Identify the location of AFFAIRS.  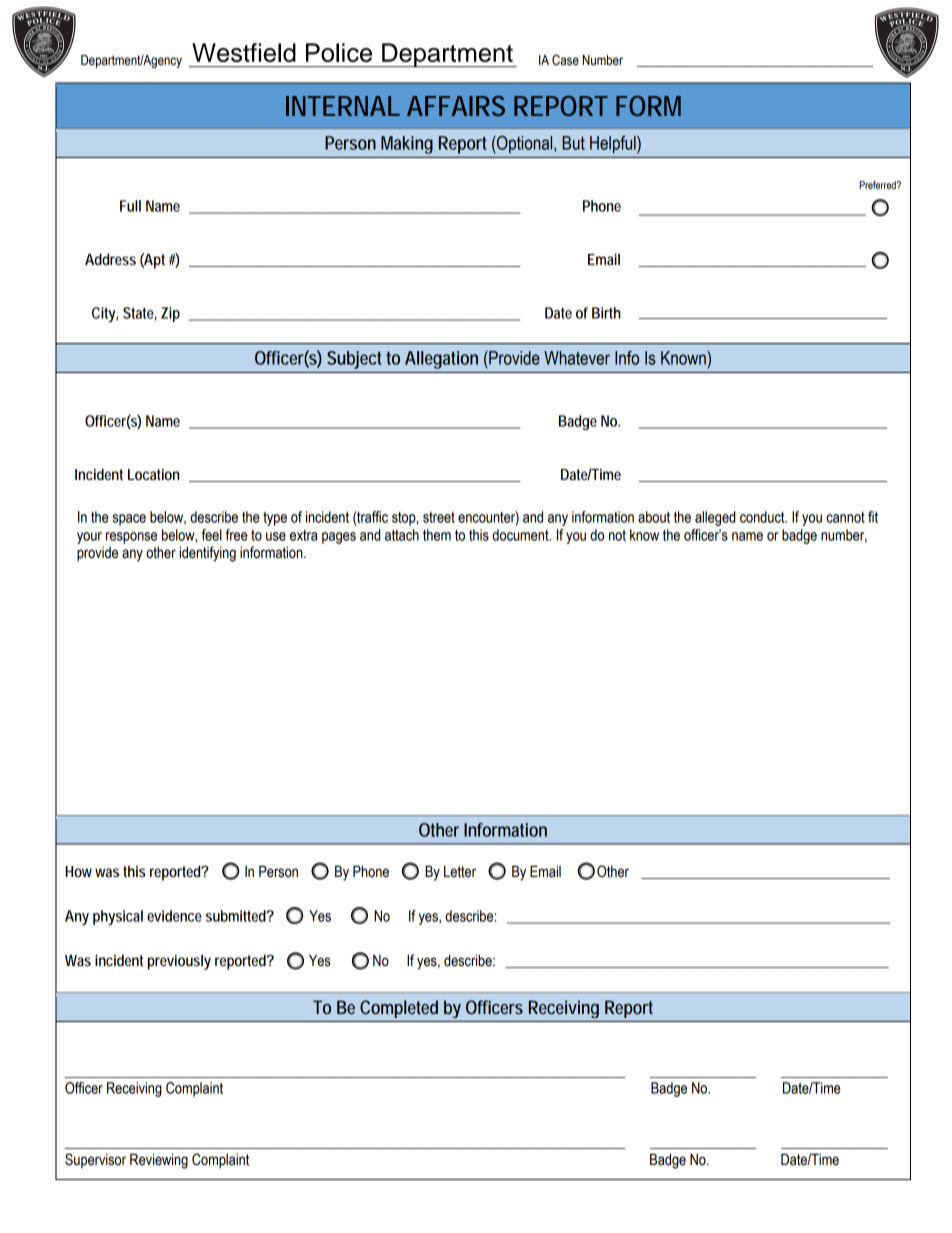
(456, 106).
